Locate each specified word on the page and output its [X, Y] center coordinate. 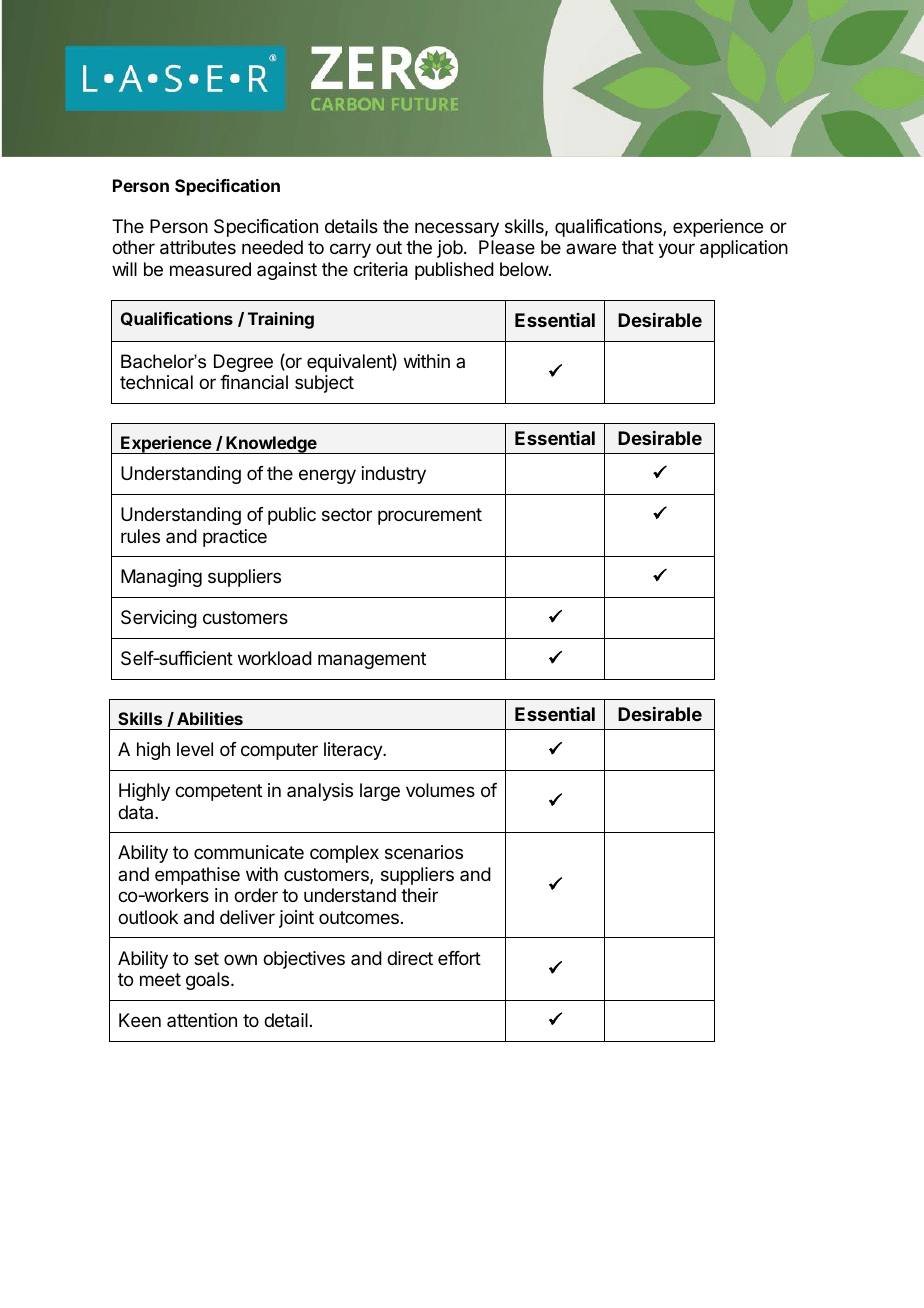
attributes [198, 247]
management [372, 660]
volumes [440, 790]
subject [324, 384]
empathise [197, 876]
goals [209, 981]
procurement [430, 516]
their [419, 895]
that [638, 247]
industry [394, 475]
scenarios [424, 852]
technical [156, 382]
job [450, 249]
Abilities [210, 718]
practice [235, 538]
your [676, 250]
